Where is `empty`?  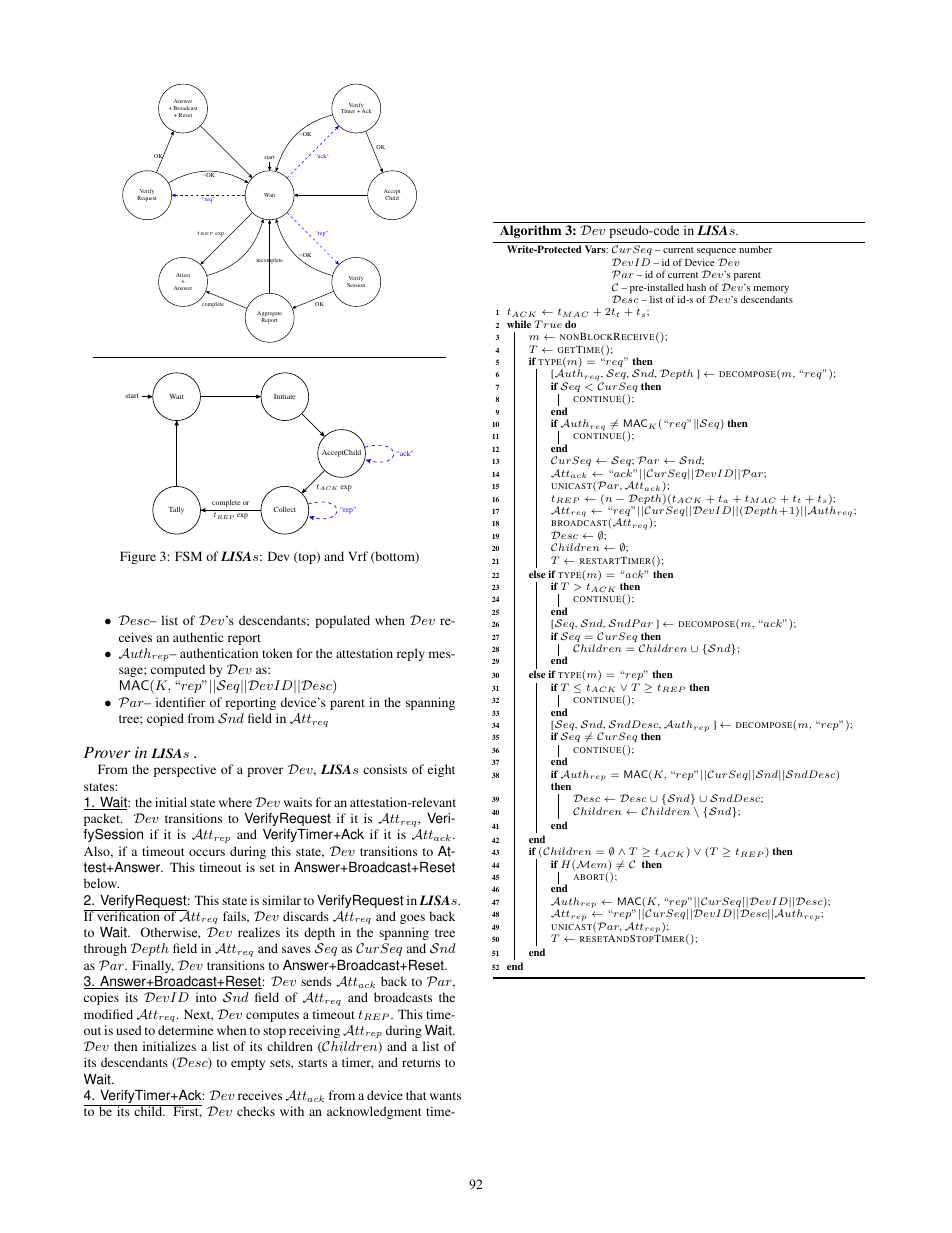 empty is located at coordinates (248, 1064).
